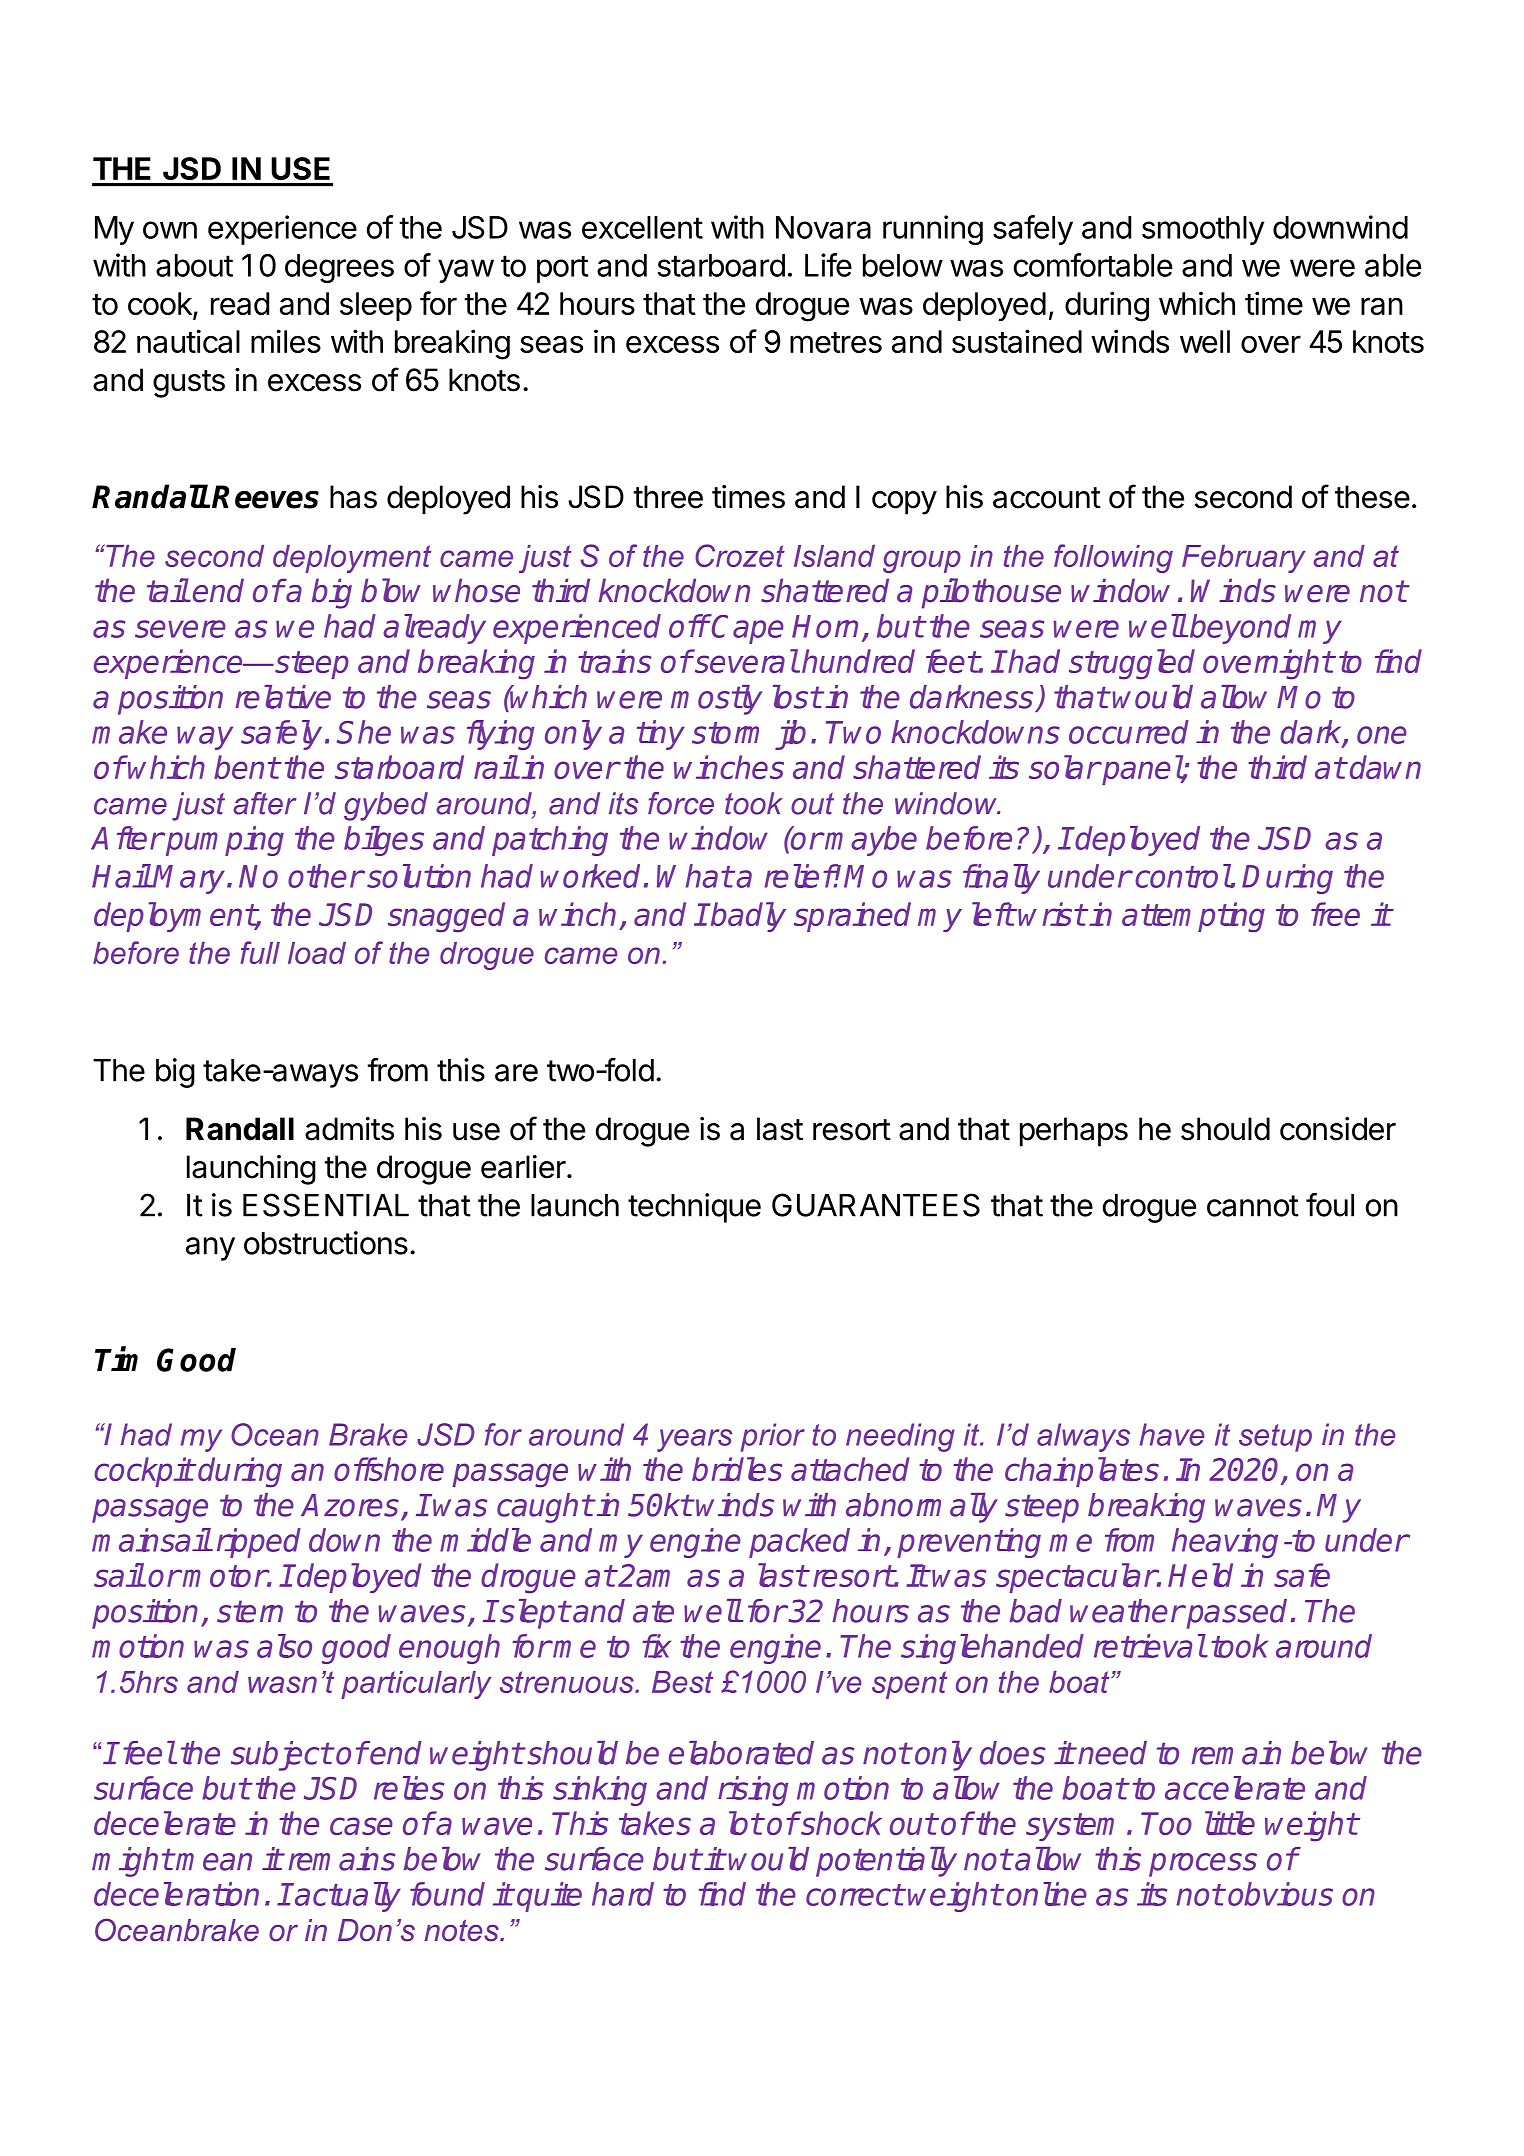 The image size is (1524, 2156). What do you see at coordinates (1338, 1129) in the document?
I see `consider` at bounding box center [1338, 1129].
